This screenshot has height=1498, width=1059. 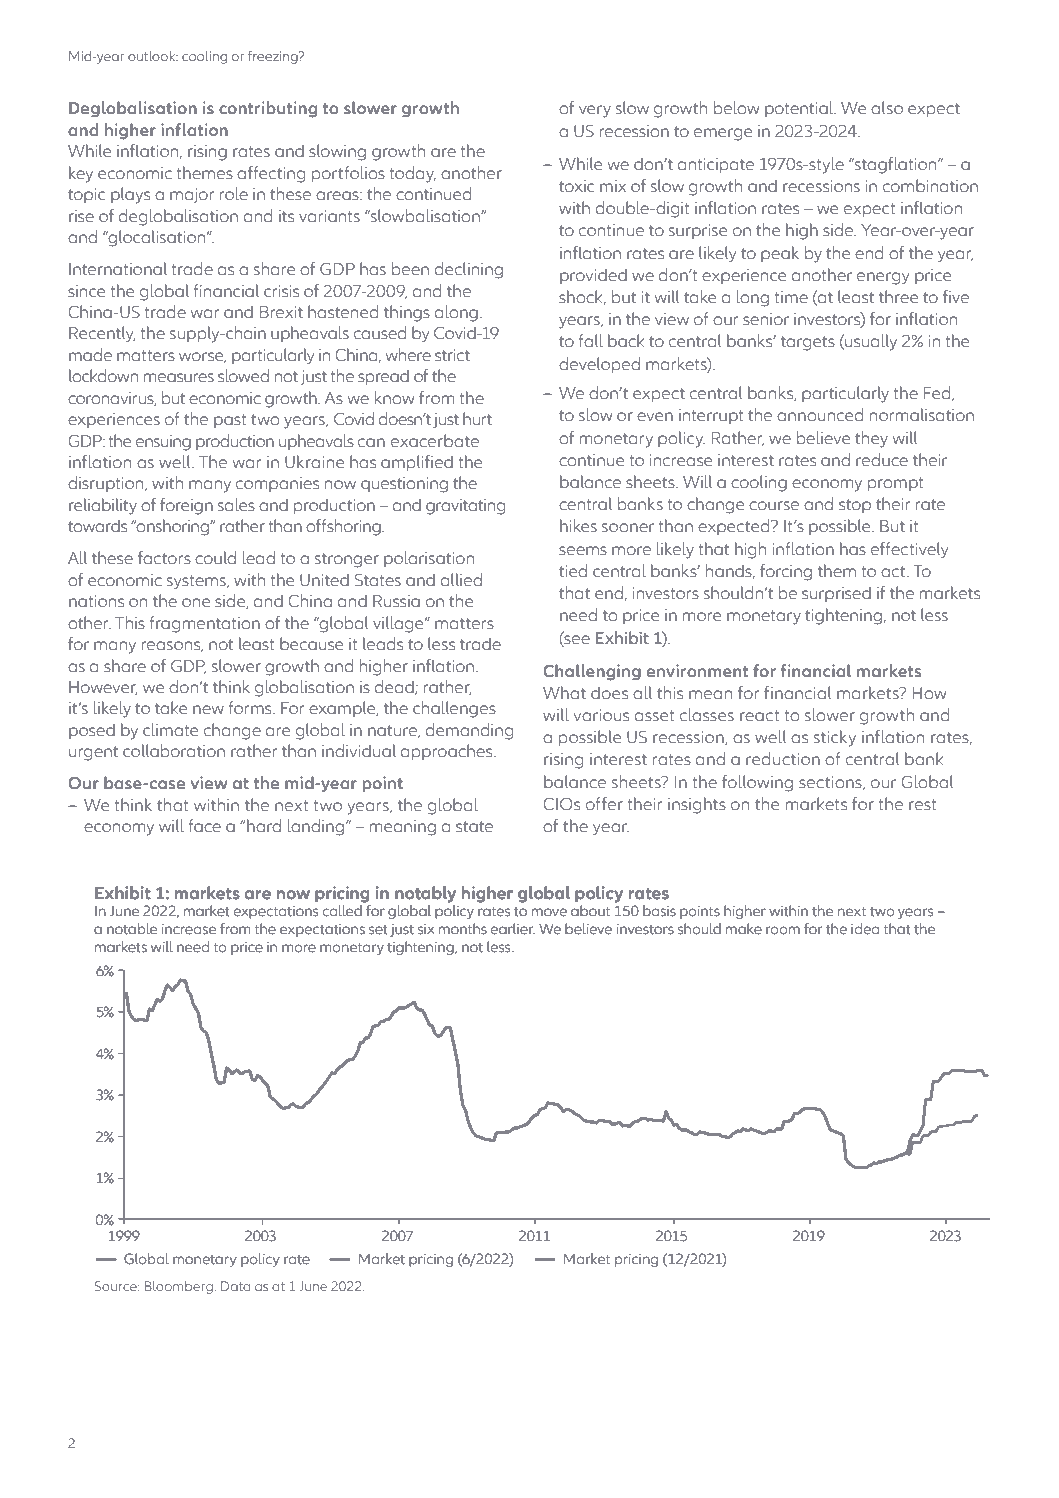 What do you see at coordinates (153, 56) in the screenshot?
I see `outlook` at bounding box center [153, 56].
